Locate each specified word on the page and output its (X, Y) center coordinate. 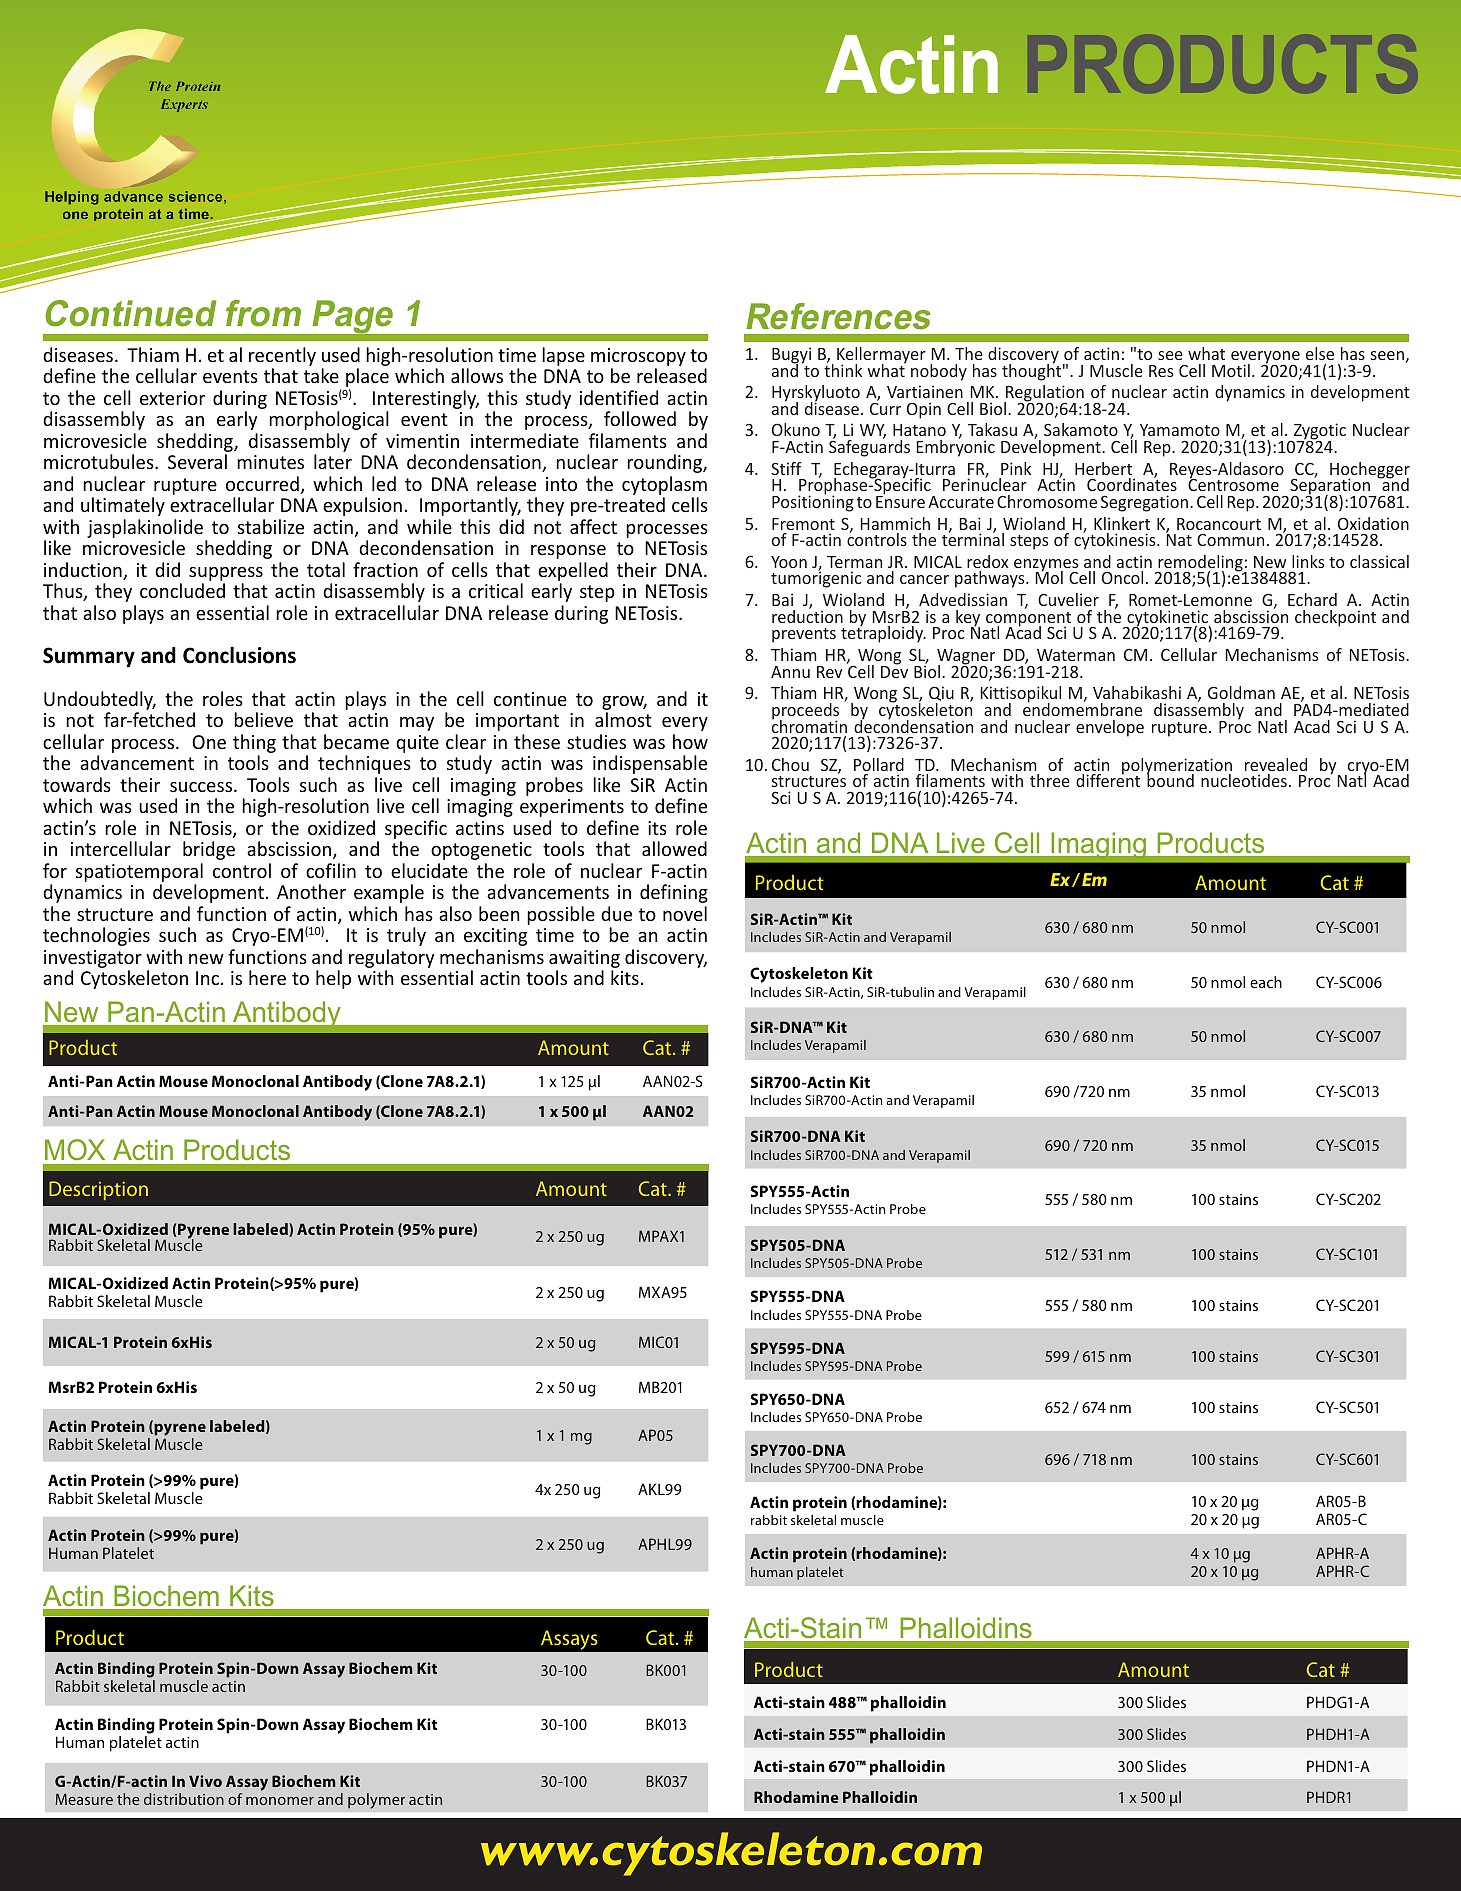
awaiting (584, 959)
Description (98, 1190)
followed (640, 418)
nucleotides (1244, 780)
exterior (172, 398)
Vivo (205, 1781)
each (1266, 982)
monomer (280, 1801)
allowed (674, 848)
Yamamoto (1180, 430)
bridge (209, 850)
